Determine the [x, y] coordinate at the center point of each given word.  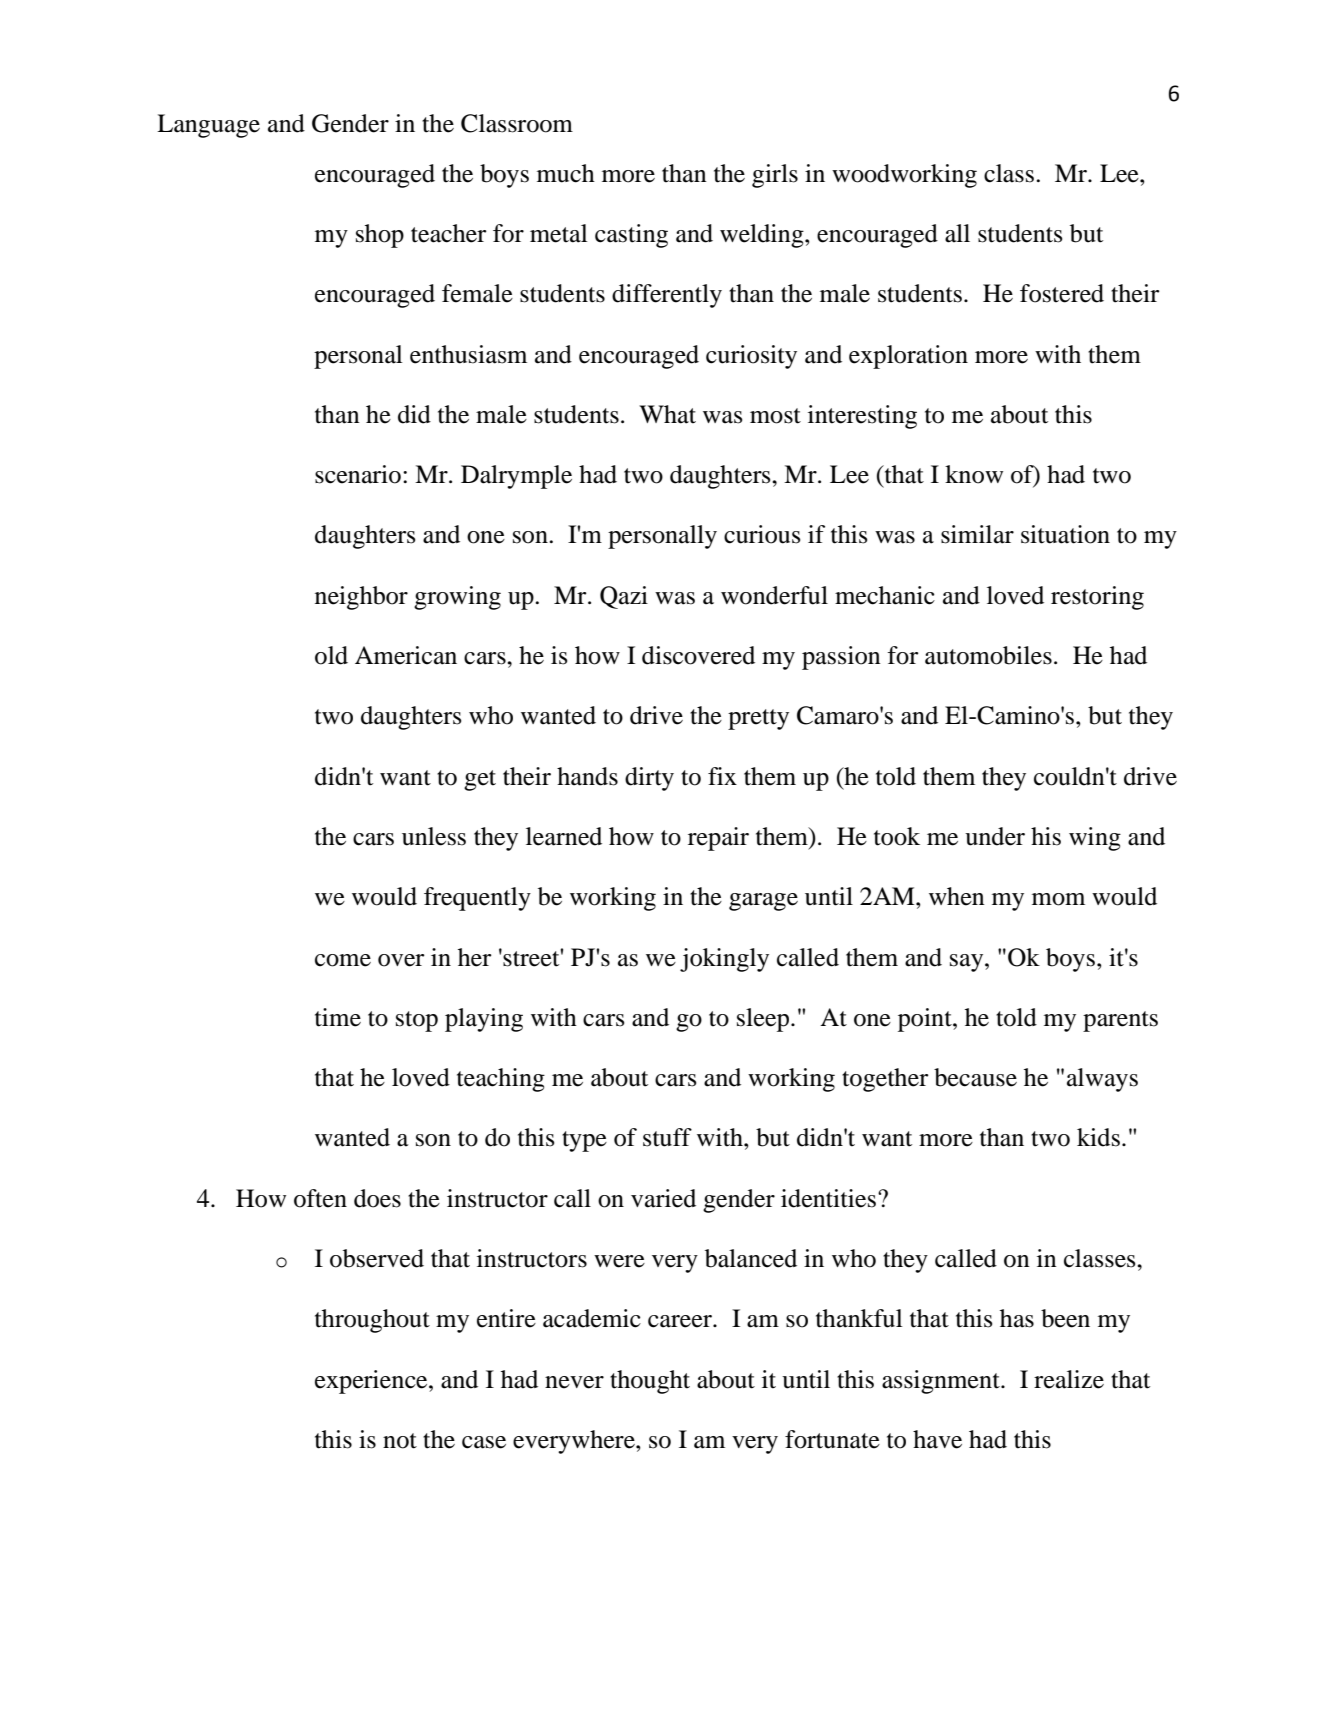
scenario [358, 474]
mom [1058, 899]
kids [1098, 1137]
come [343, 960]
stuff [667, 1137]
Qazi [624, 597]
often [320, 1198]
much [566, 173]
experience [372, 1382]
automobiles [988, 655]
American [406, 655]
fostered [1062, 293]
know [974, 474]
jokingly [724, 960]
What [667, 414]
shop [380, 236]
